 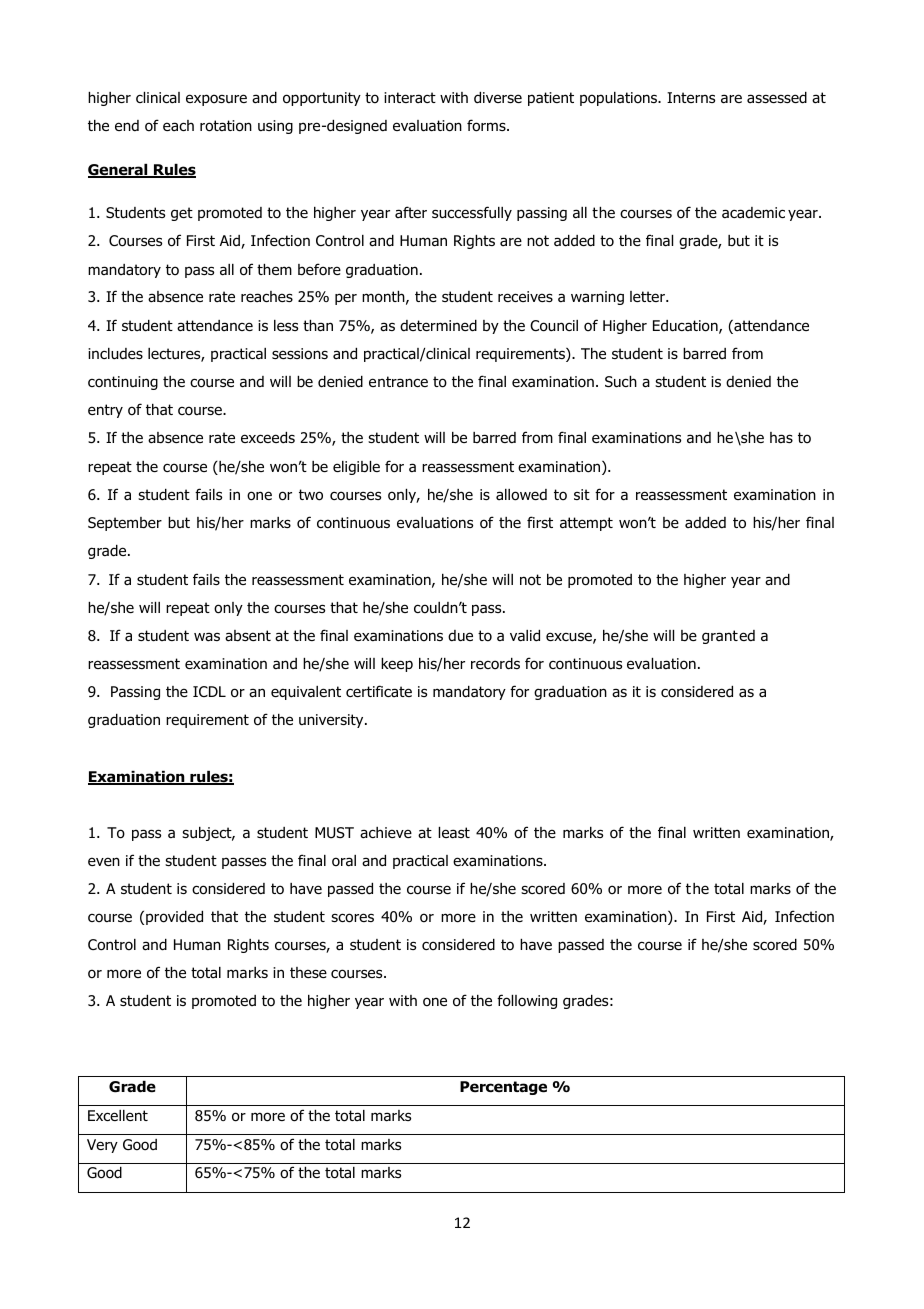 What do you see at coordinates (503, 1088) in the screenshot?
I see `Percentage` at bounding box center [503, 1088].
